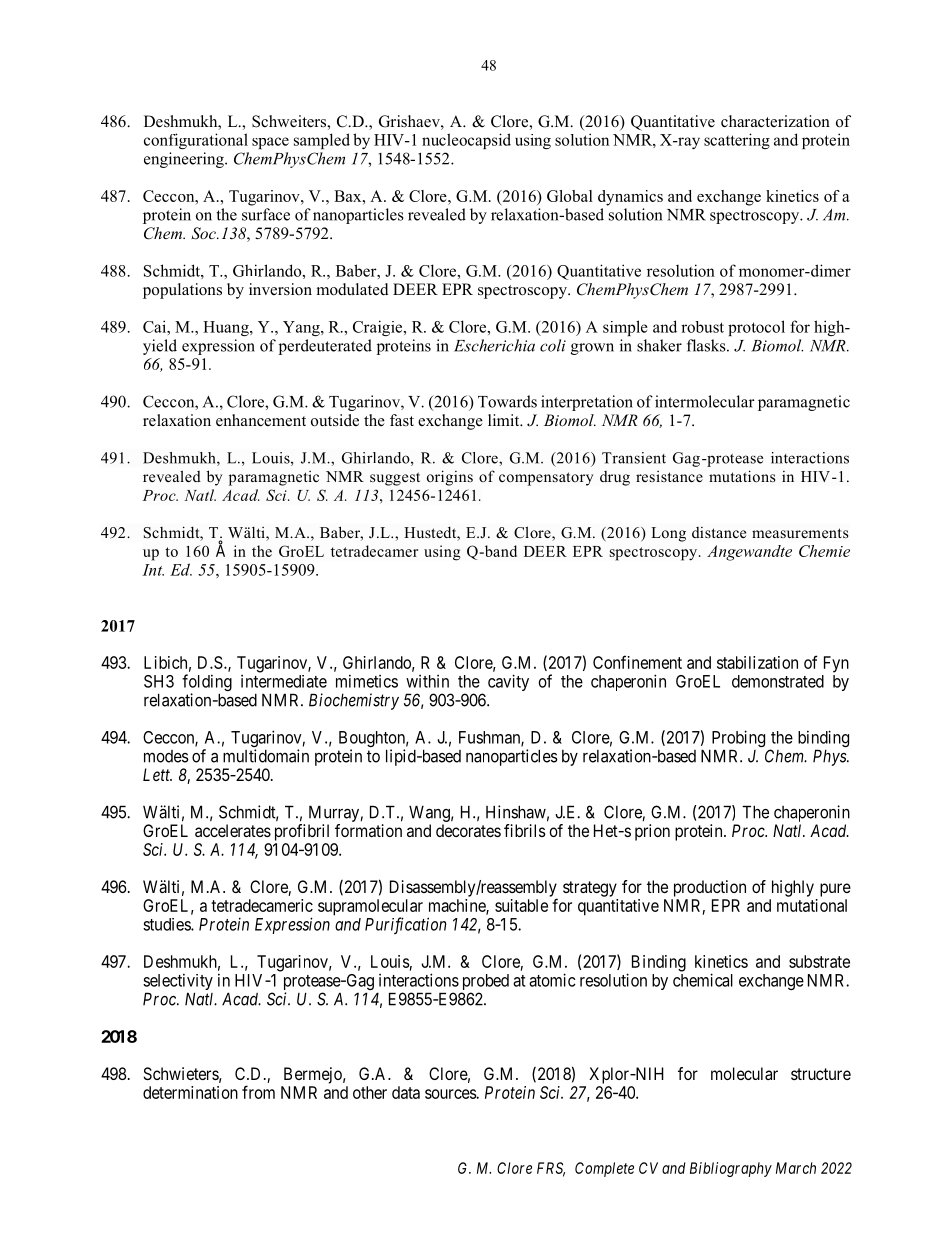  Describe the element at coordinates (731, 1169) in the screenshot. I see `Bibliography` at that location.
